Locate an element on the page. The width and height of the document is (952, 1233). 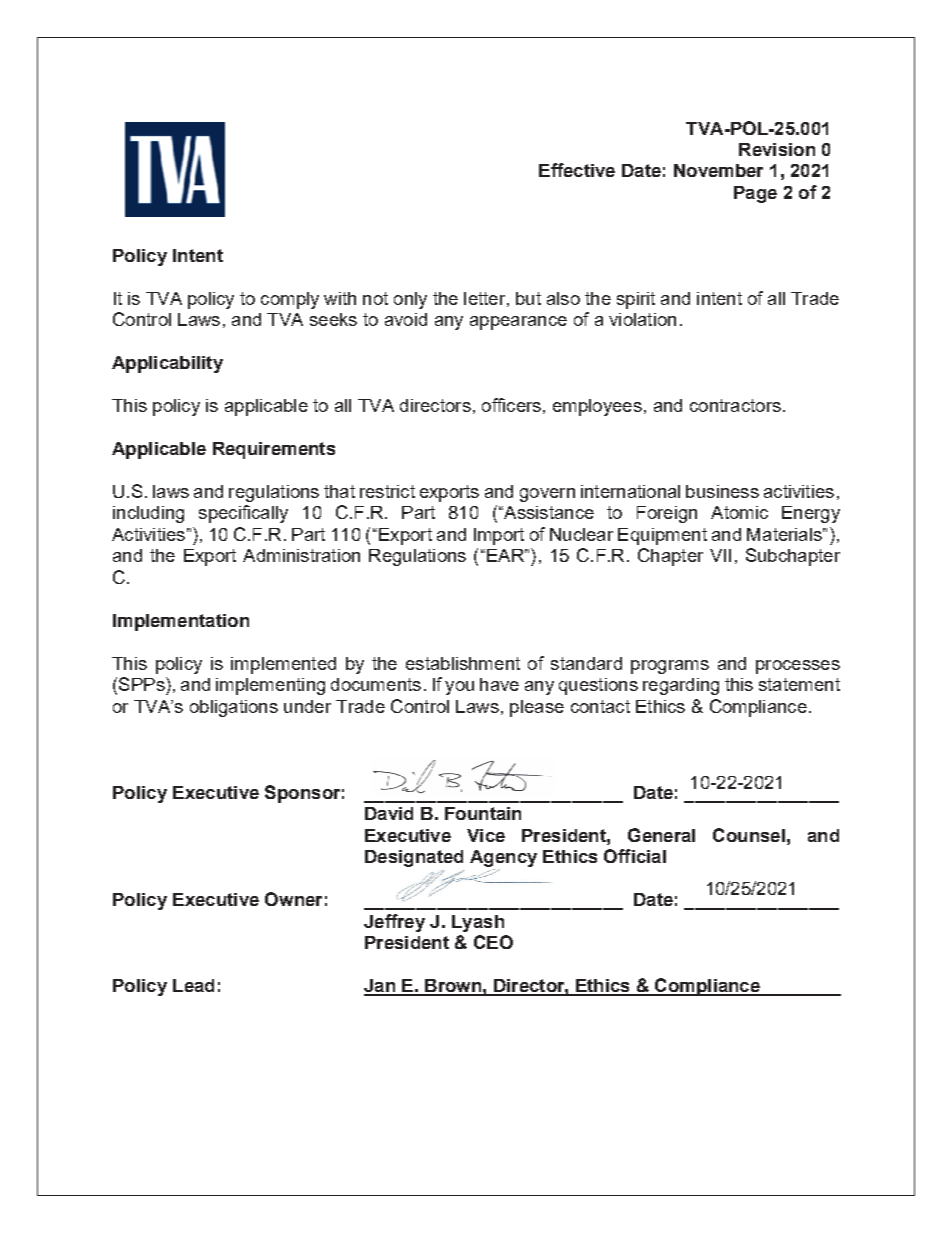
Counsel is located at coordinates (749, 835).
